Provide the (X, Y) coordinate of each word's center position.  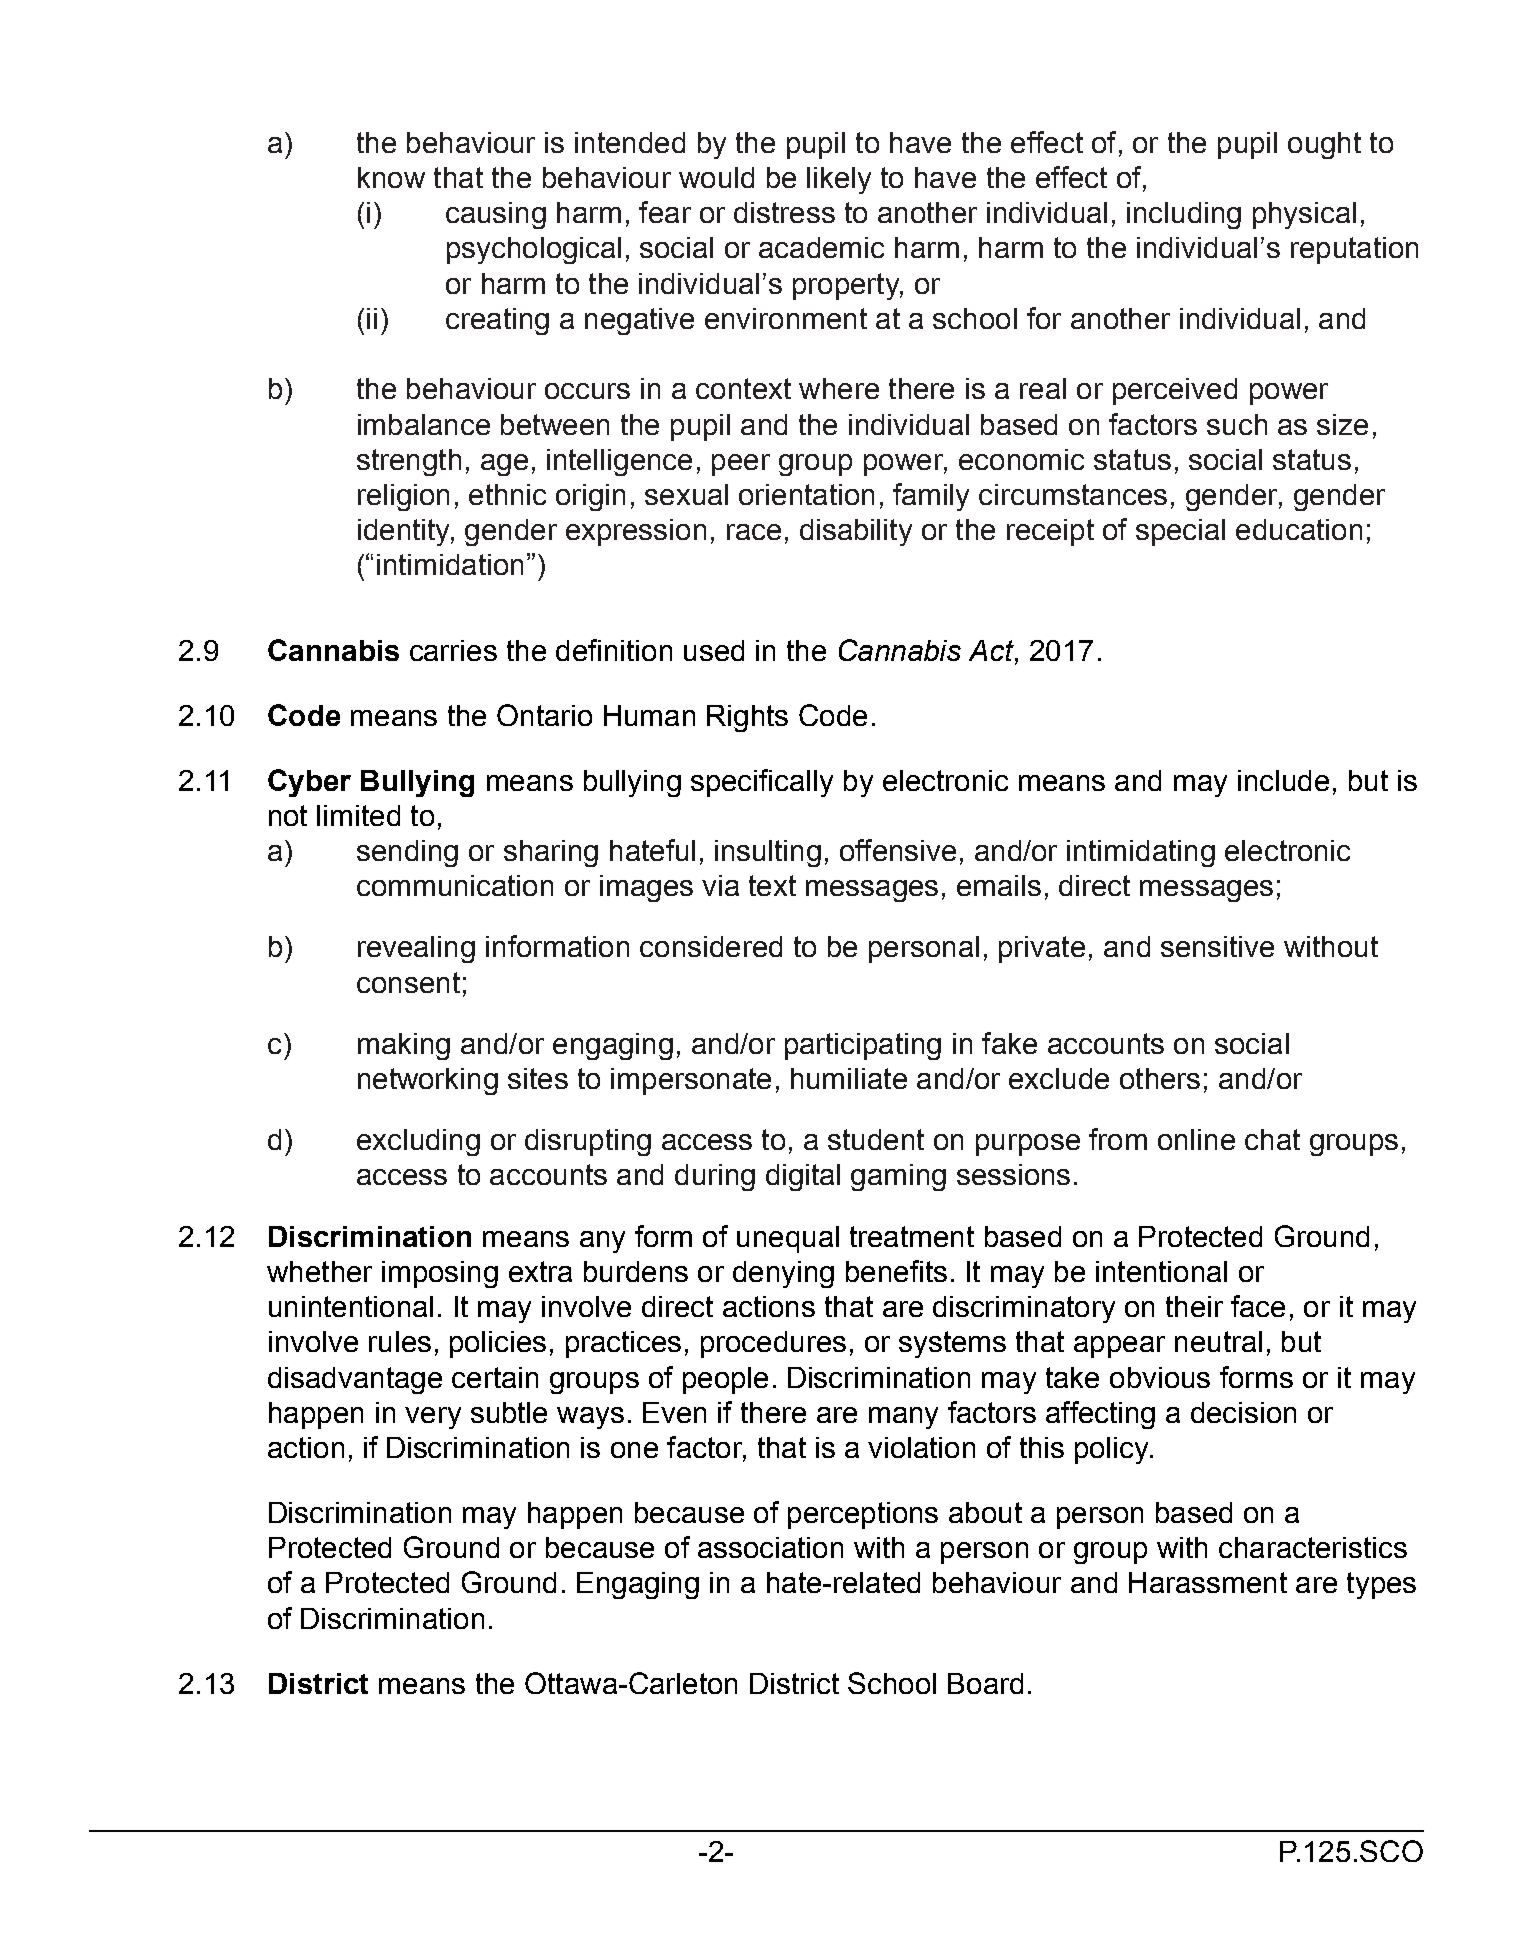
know (391, 177)
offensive (898, 850)
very (433, 1418)
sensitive (1217, 946)
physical (1304, 215)
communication (455, 885)
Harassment (1208, 1582)
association (770, 1547)
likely (839, 180)
